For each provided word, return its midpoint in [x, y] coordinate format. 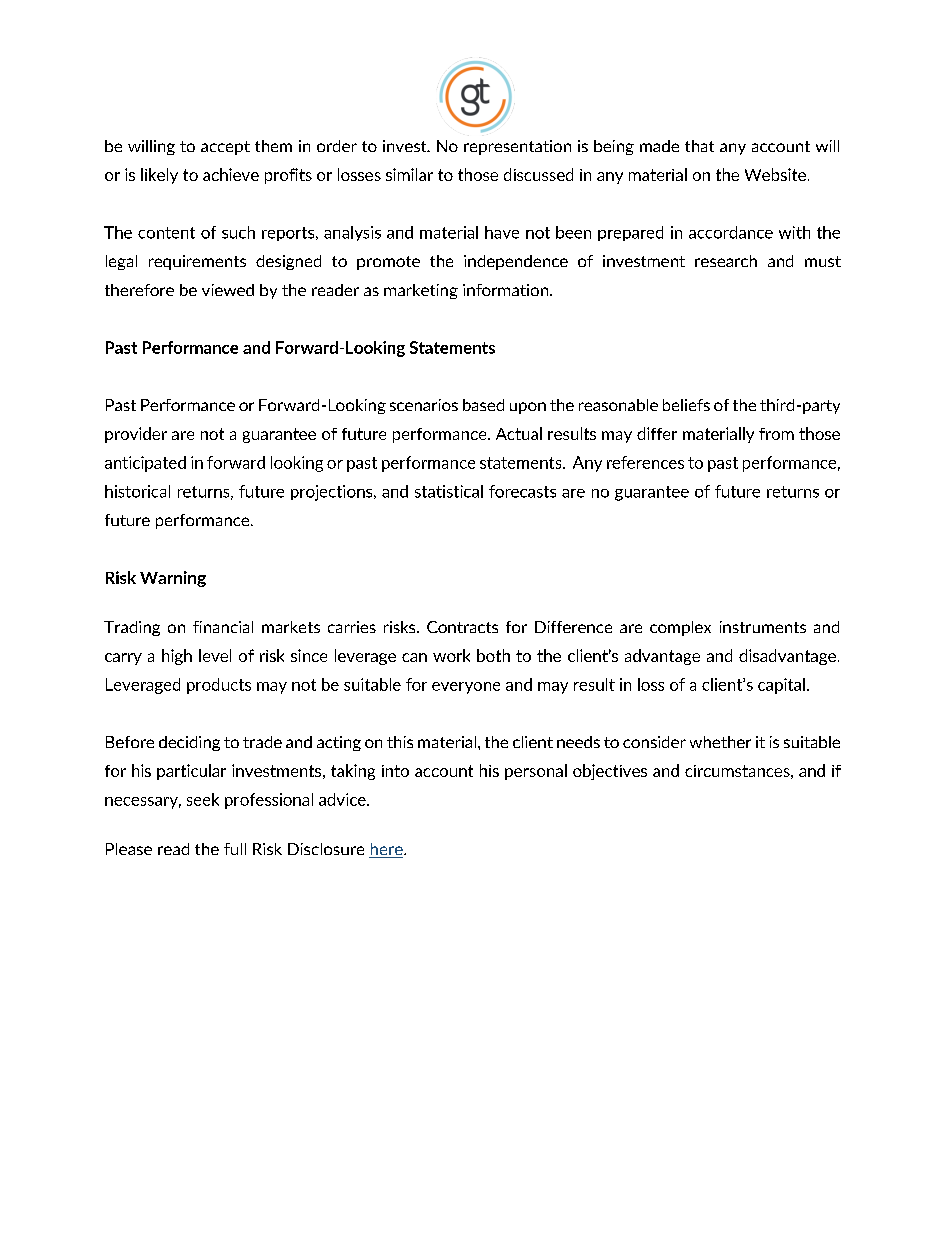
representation [517, 147]
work [451, 655]
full [235, 849]
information [507, 290]
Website [775, 174]
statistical [449, 491]
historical [137, 491]
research [726, 261]
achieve [231, 174]
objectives [610, 772]
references [645, 462]
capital [781, 686]
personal [536, 772]
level [215, 655]
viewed [228, 290]
